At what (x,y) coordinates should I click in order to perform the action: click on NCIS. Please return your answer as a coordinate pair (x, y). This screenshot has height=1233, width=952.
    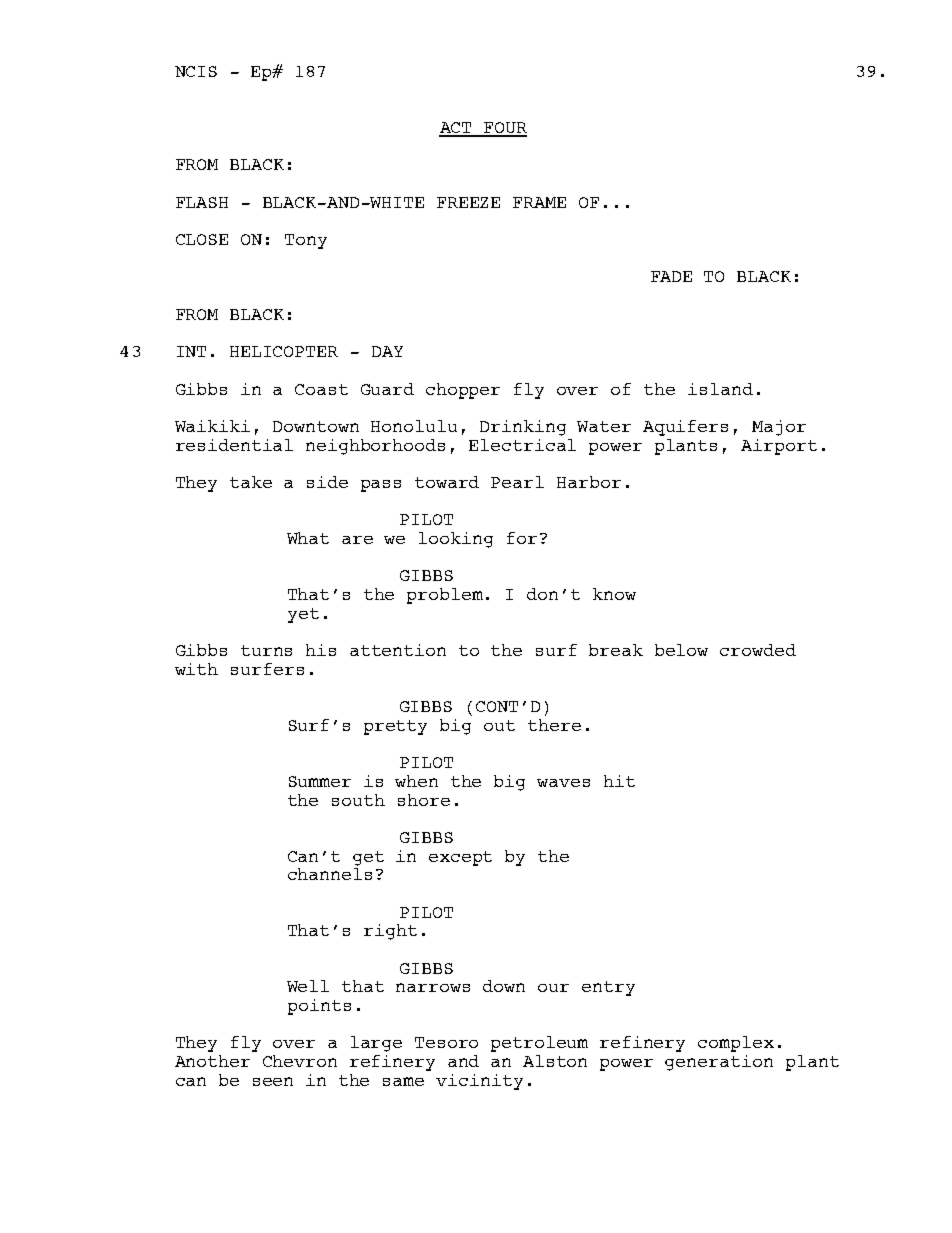
    Looking at the image, I should click on (196, 71).
